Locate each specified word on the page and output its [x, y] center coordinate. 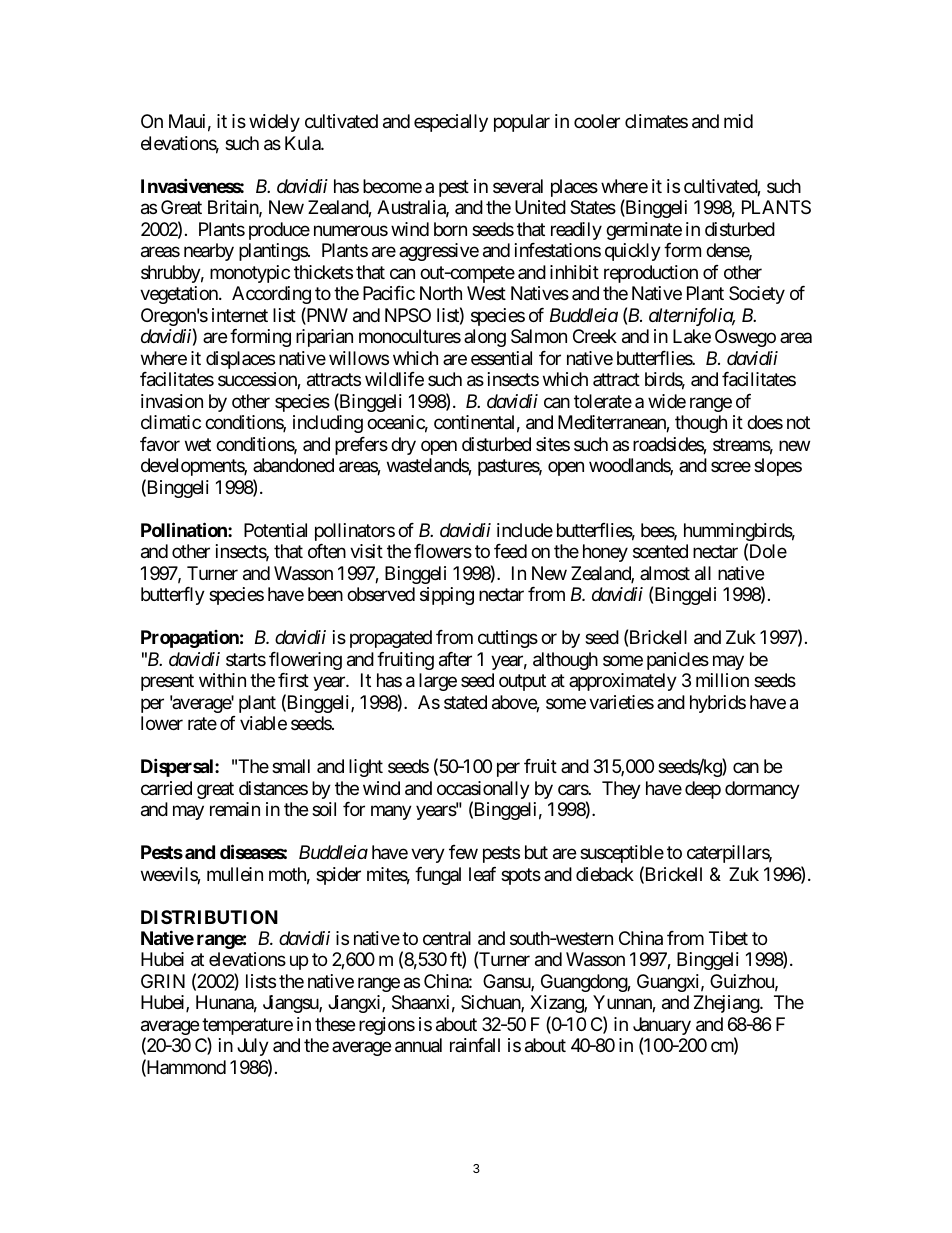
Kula [303, 143]
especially [451, 123]
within [222, 680]
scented [660, 551]
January [662, 1027]
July [253, 1047]
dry [403, 446]
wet [198, 444]
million [722, 680]
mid [738, 121]
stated [465, 702]
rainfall [475, 1045]
